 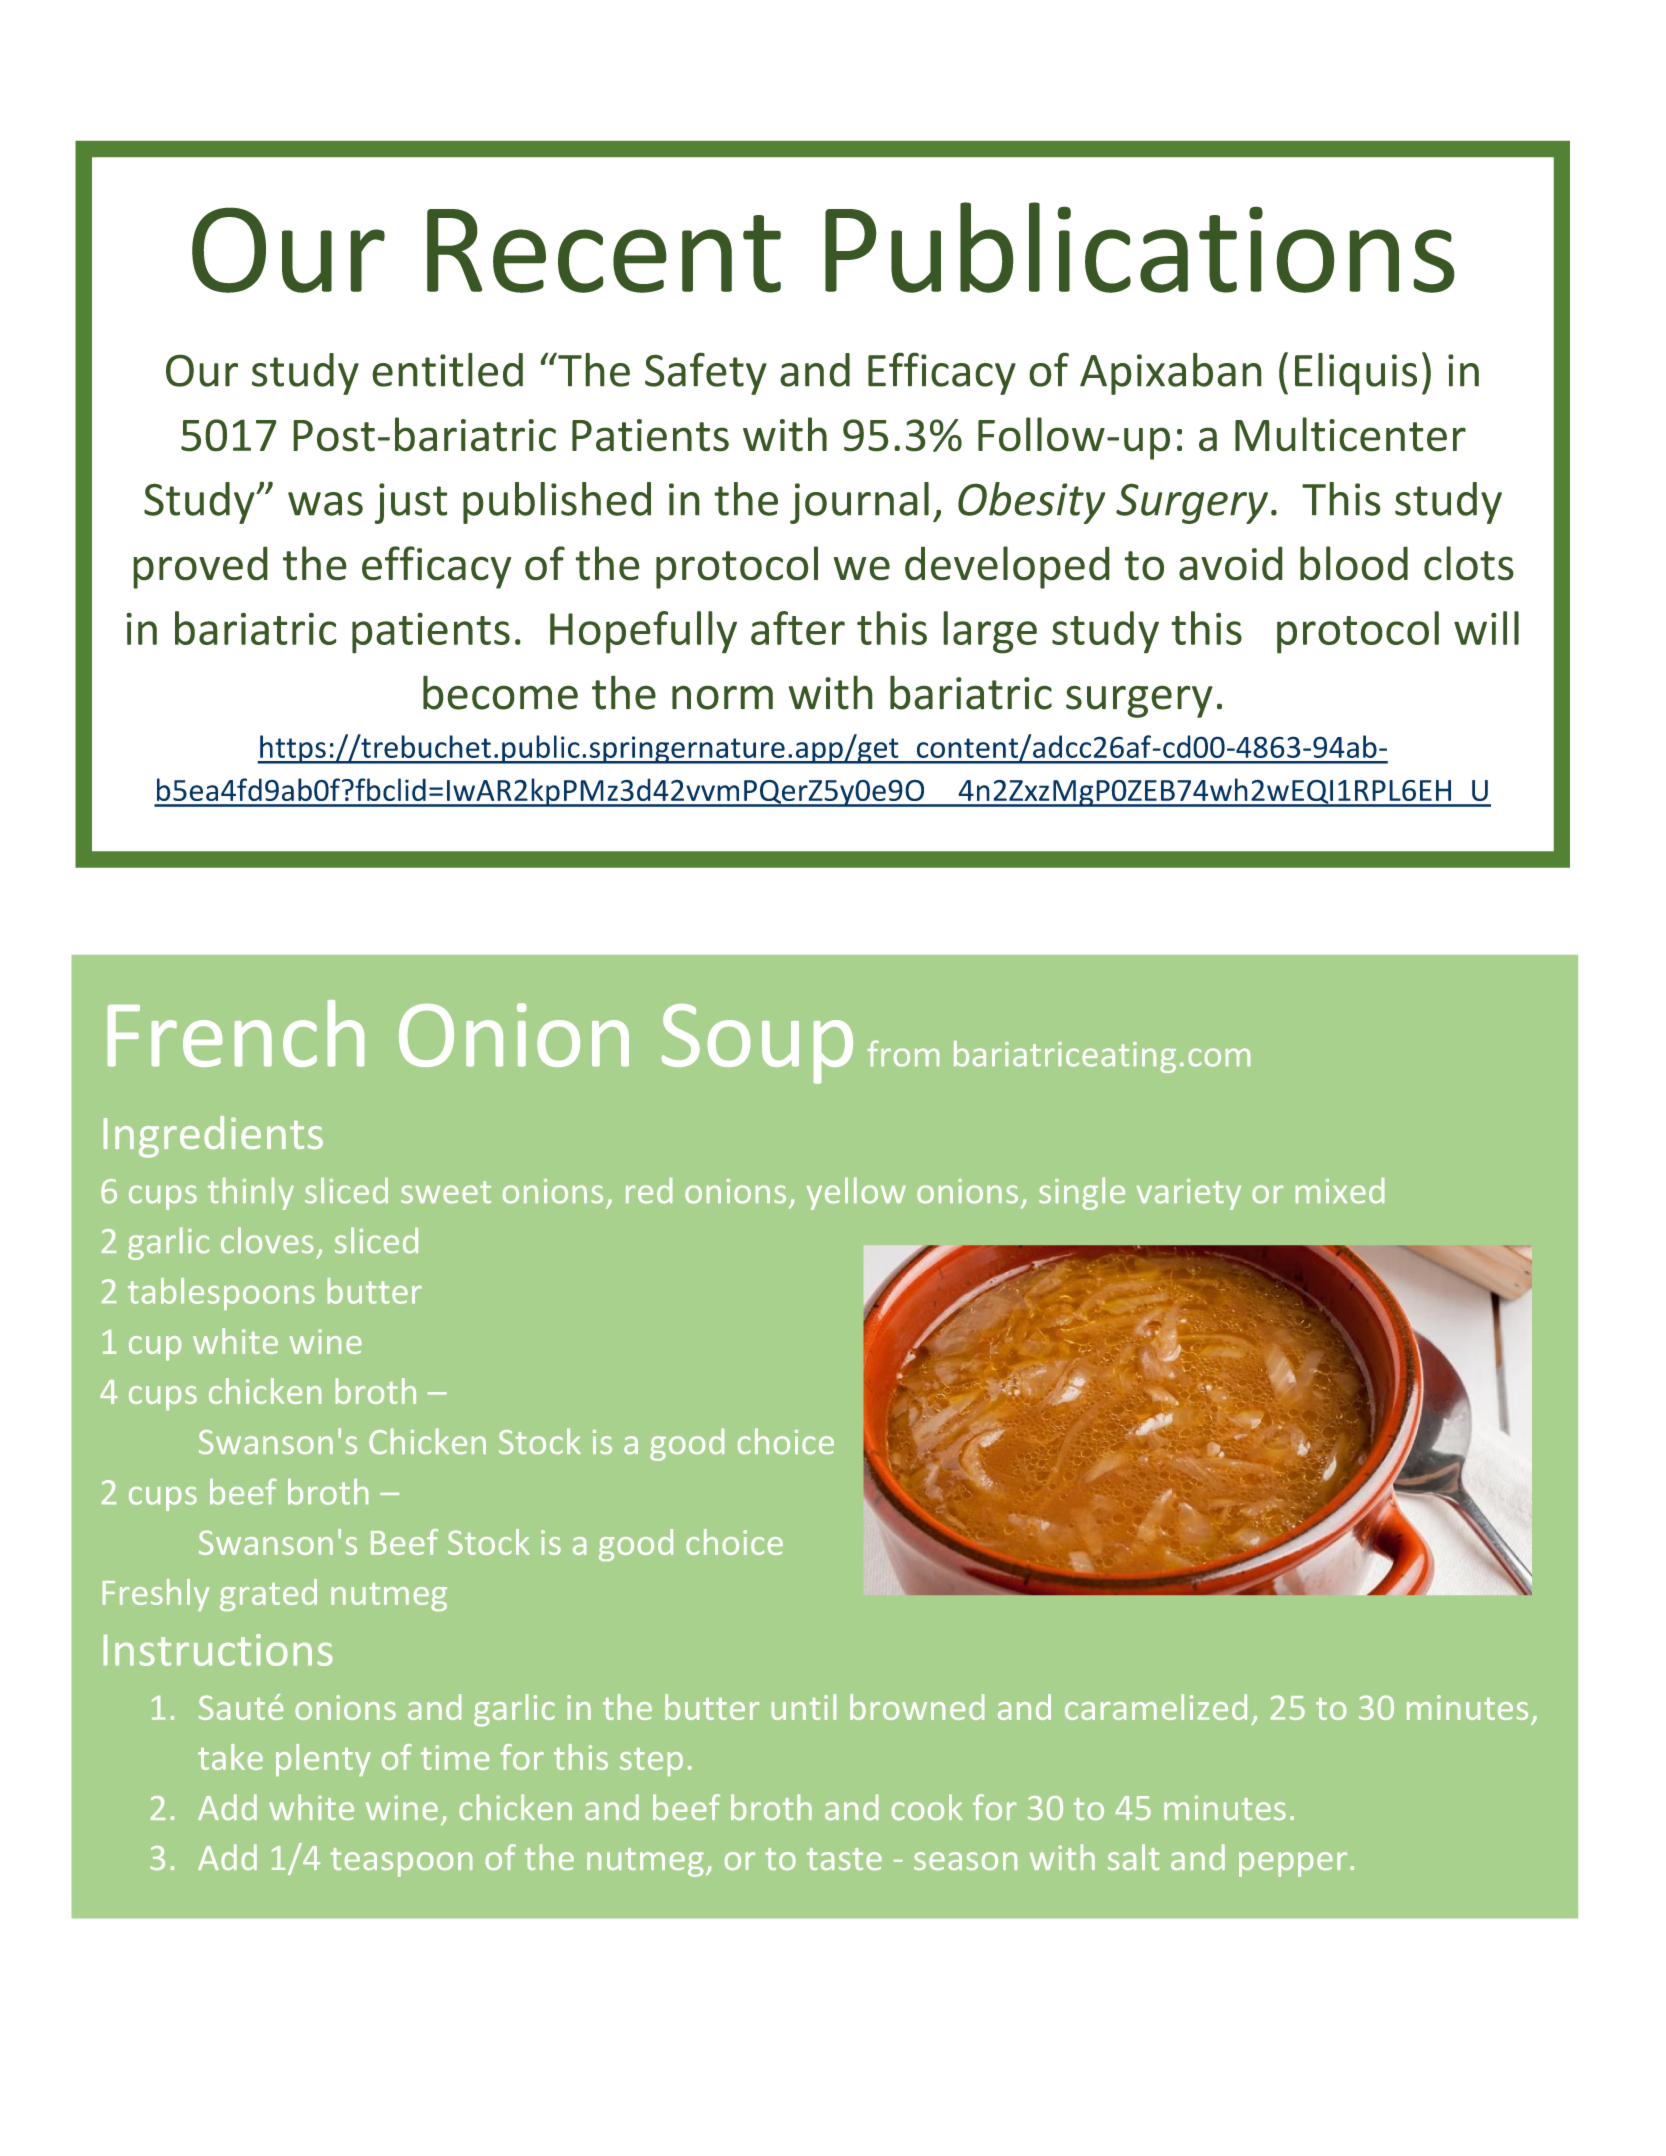 I want to click on yellow, so click(x=856, y=1193).
